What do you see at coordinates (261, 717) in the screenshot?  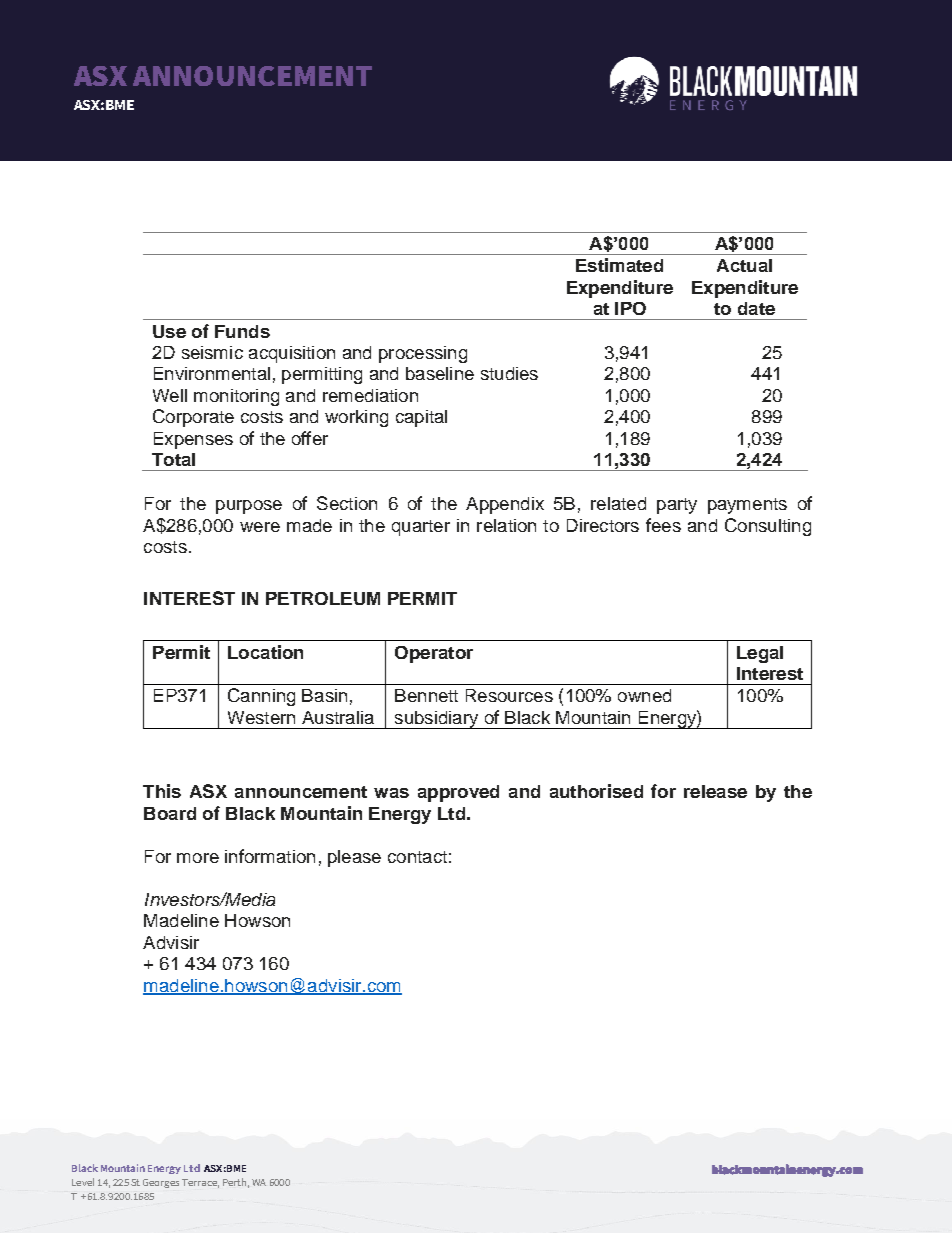 I see `Western` at bounding box center [261, 717].
